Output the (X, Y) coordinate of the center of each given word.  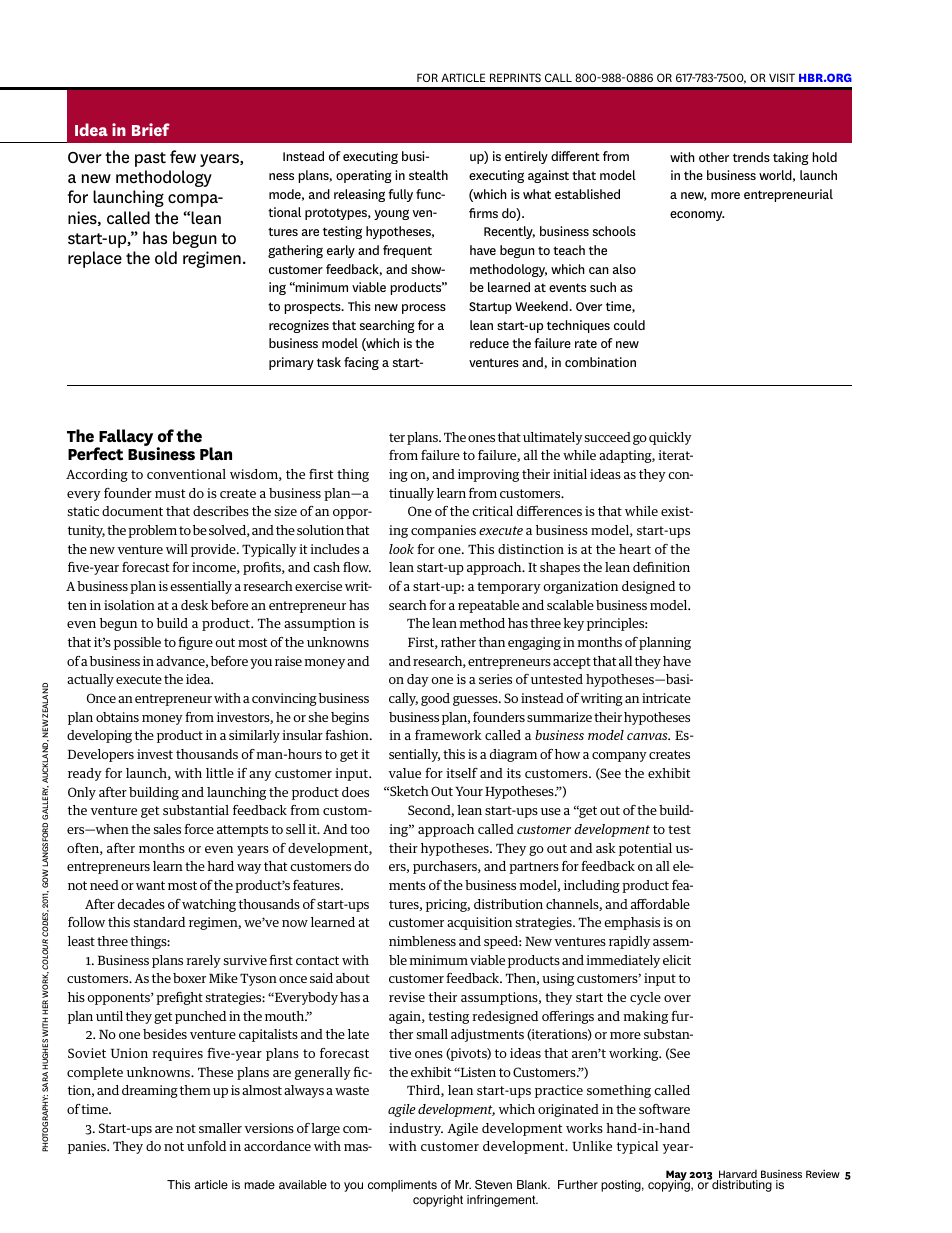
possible (137, 643)
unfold (206, 1146)
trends (751, 157)
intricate (666, 698)
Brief (151, 129)
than (492, 642)
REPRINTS (515, 77)
